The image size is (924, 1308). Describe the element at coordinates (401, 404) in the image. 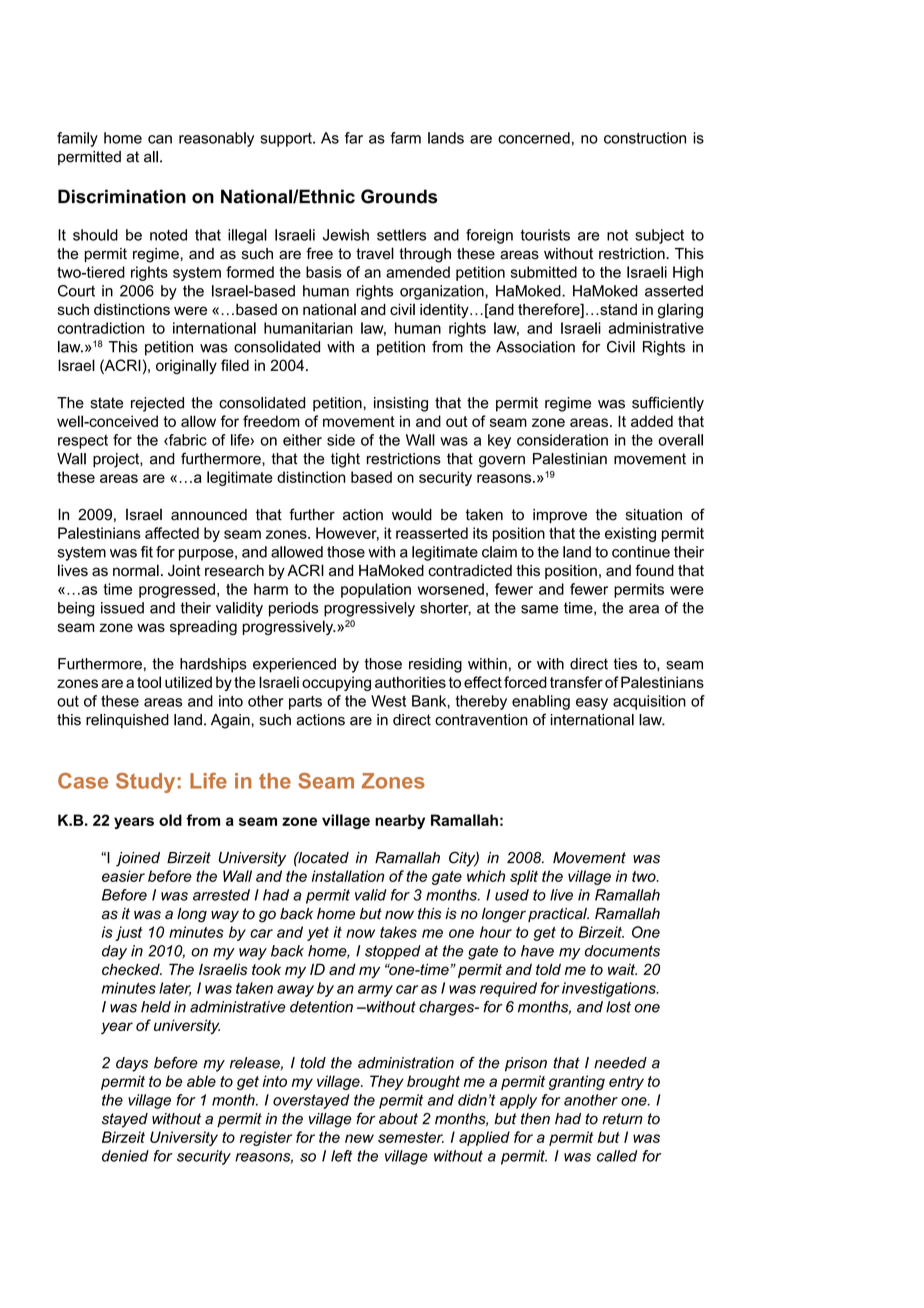

I see `insisting` at that location.
